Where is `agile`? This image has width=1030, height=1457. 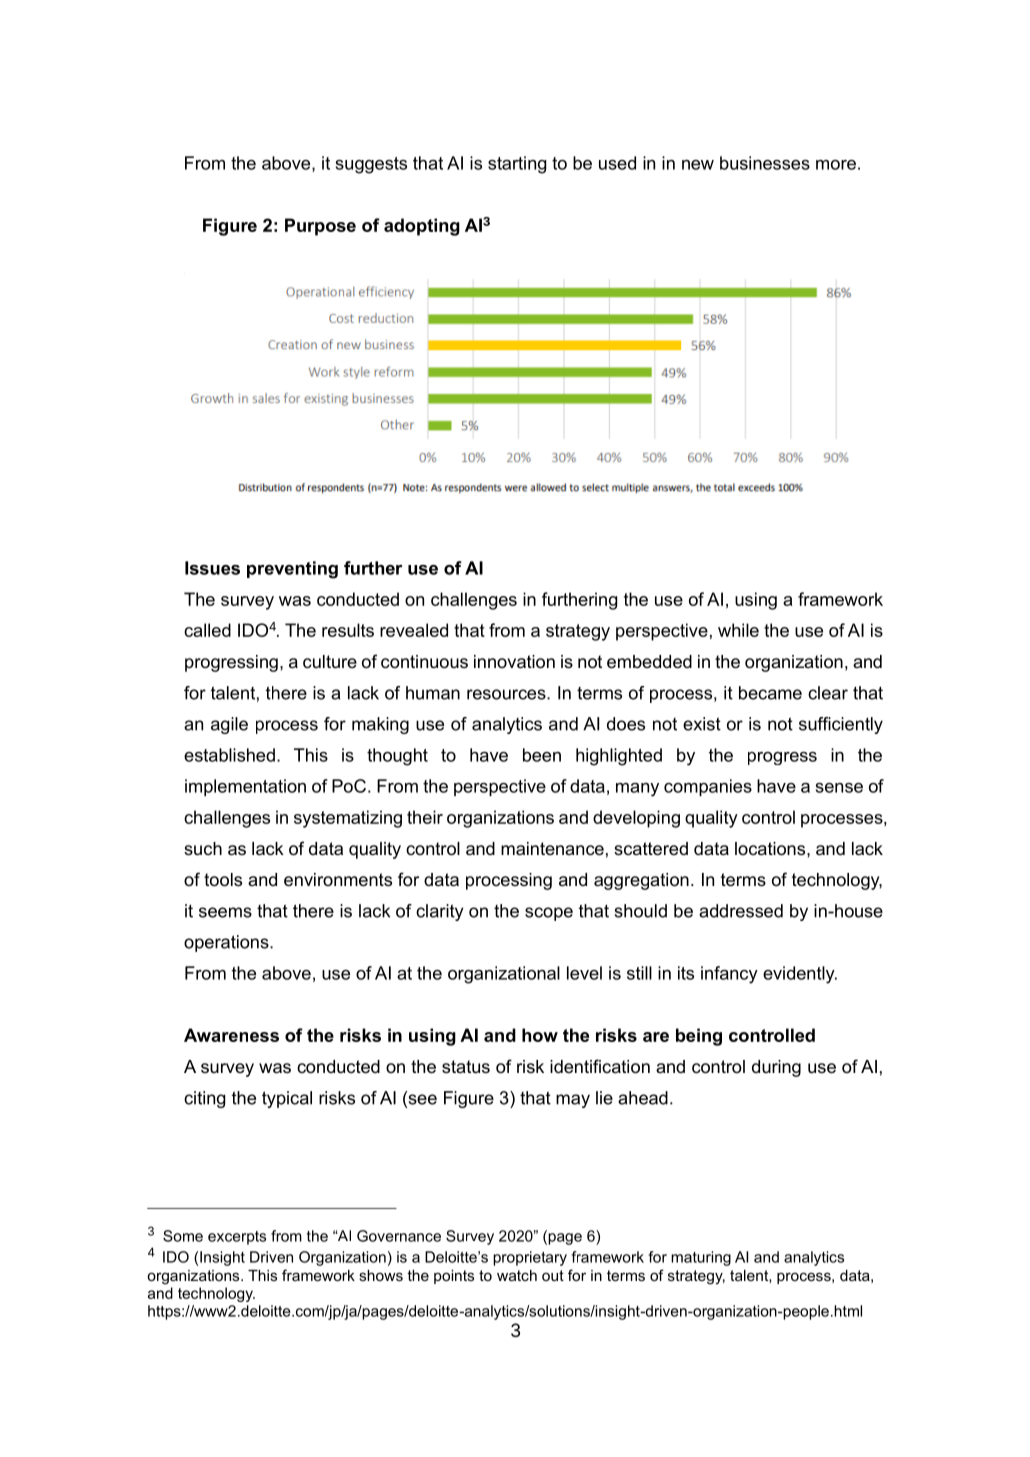
agile is located at coordinates (229, 725).
